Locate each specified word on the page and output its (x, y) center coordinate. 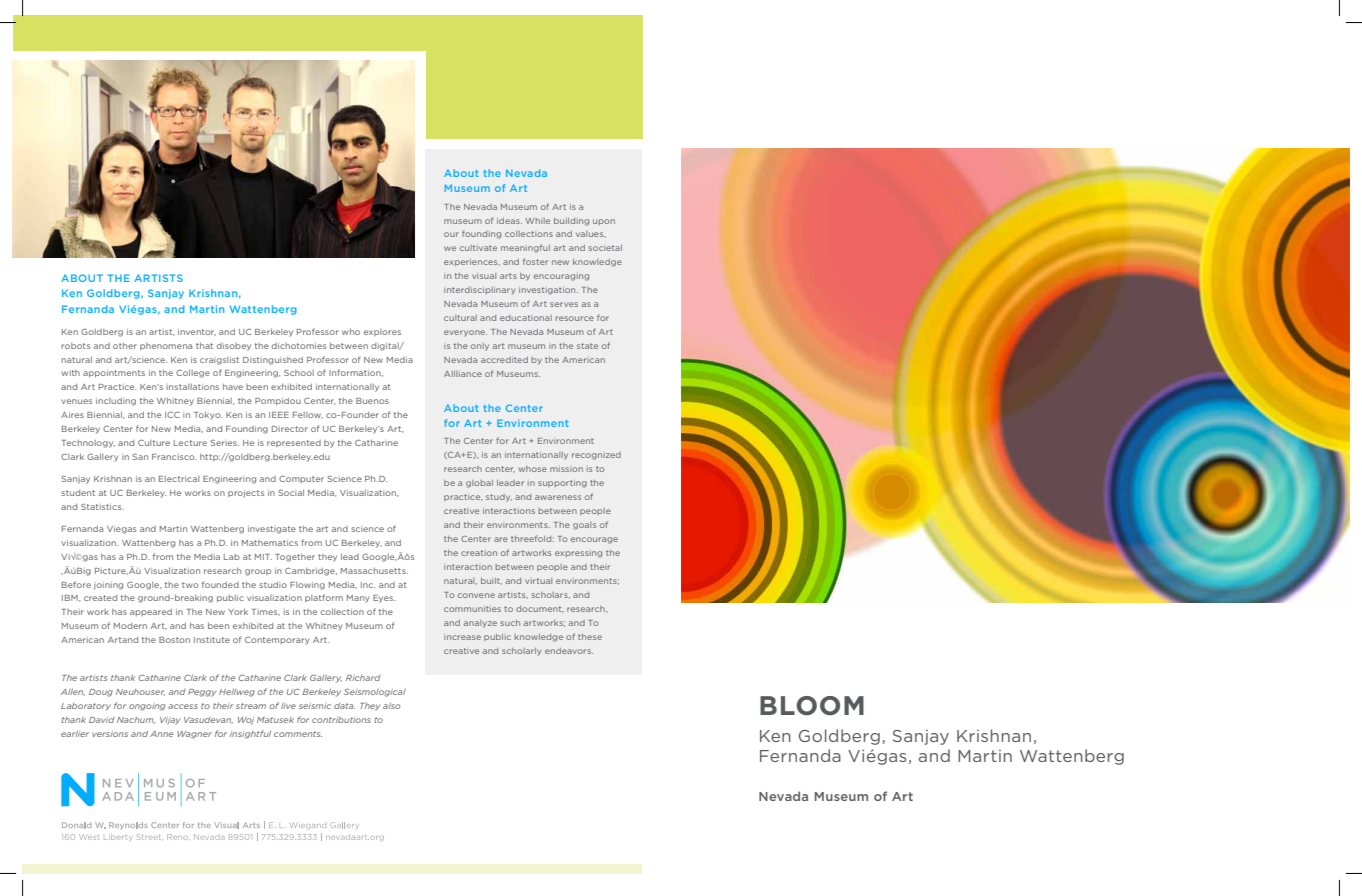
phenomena (166, 346)
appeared (151, 612)
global (479, 484)
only (480, 347)
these (590, 637)
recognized (596, 456)
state (587, 346)
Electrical (179, 479)
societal (605, 248)
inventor (197, 332)
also (391, 706)
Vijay (170, 721)
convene (476, 595)
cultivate (478, 248)
